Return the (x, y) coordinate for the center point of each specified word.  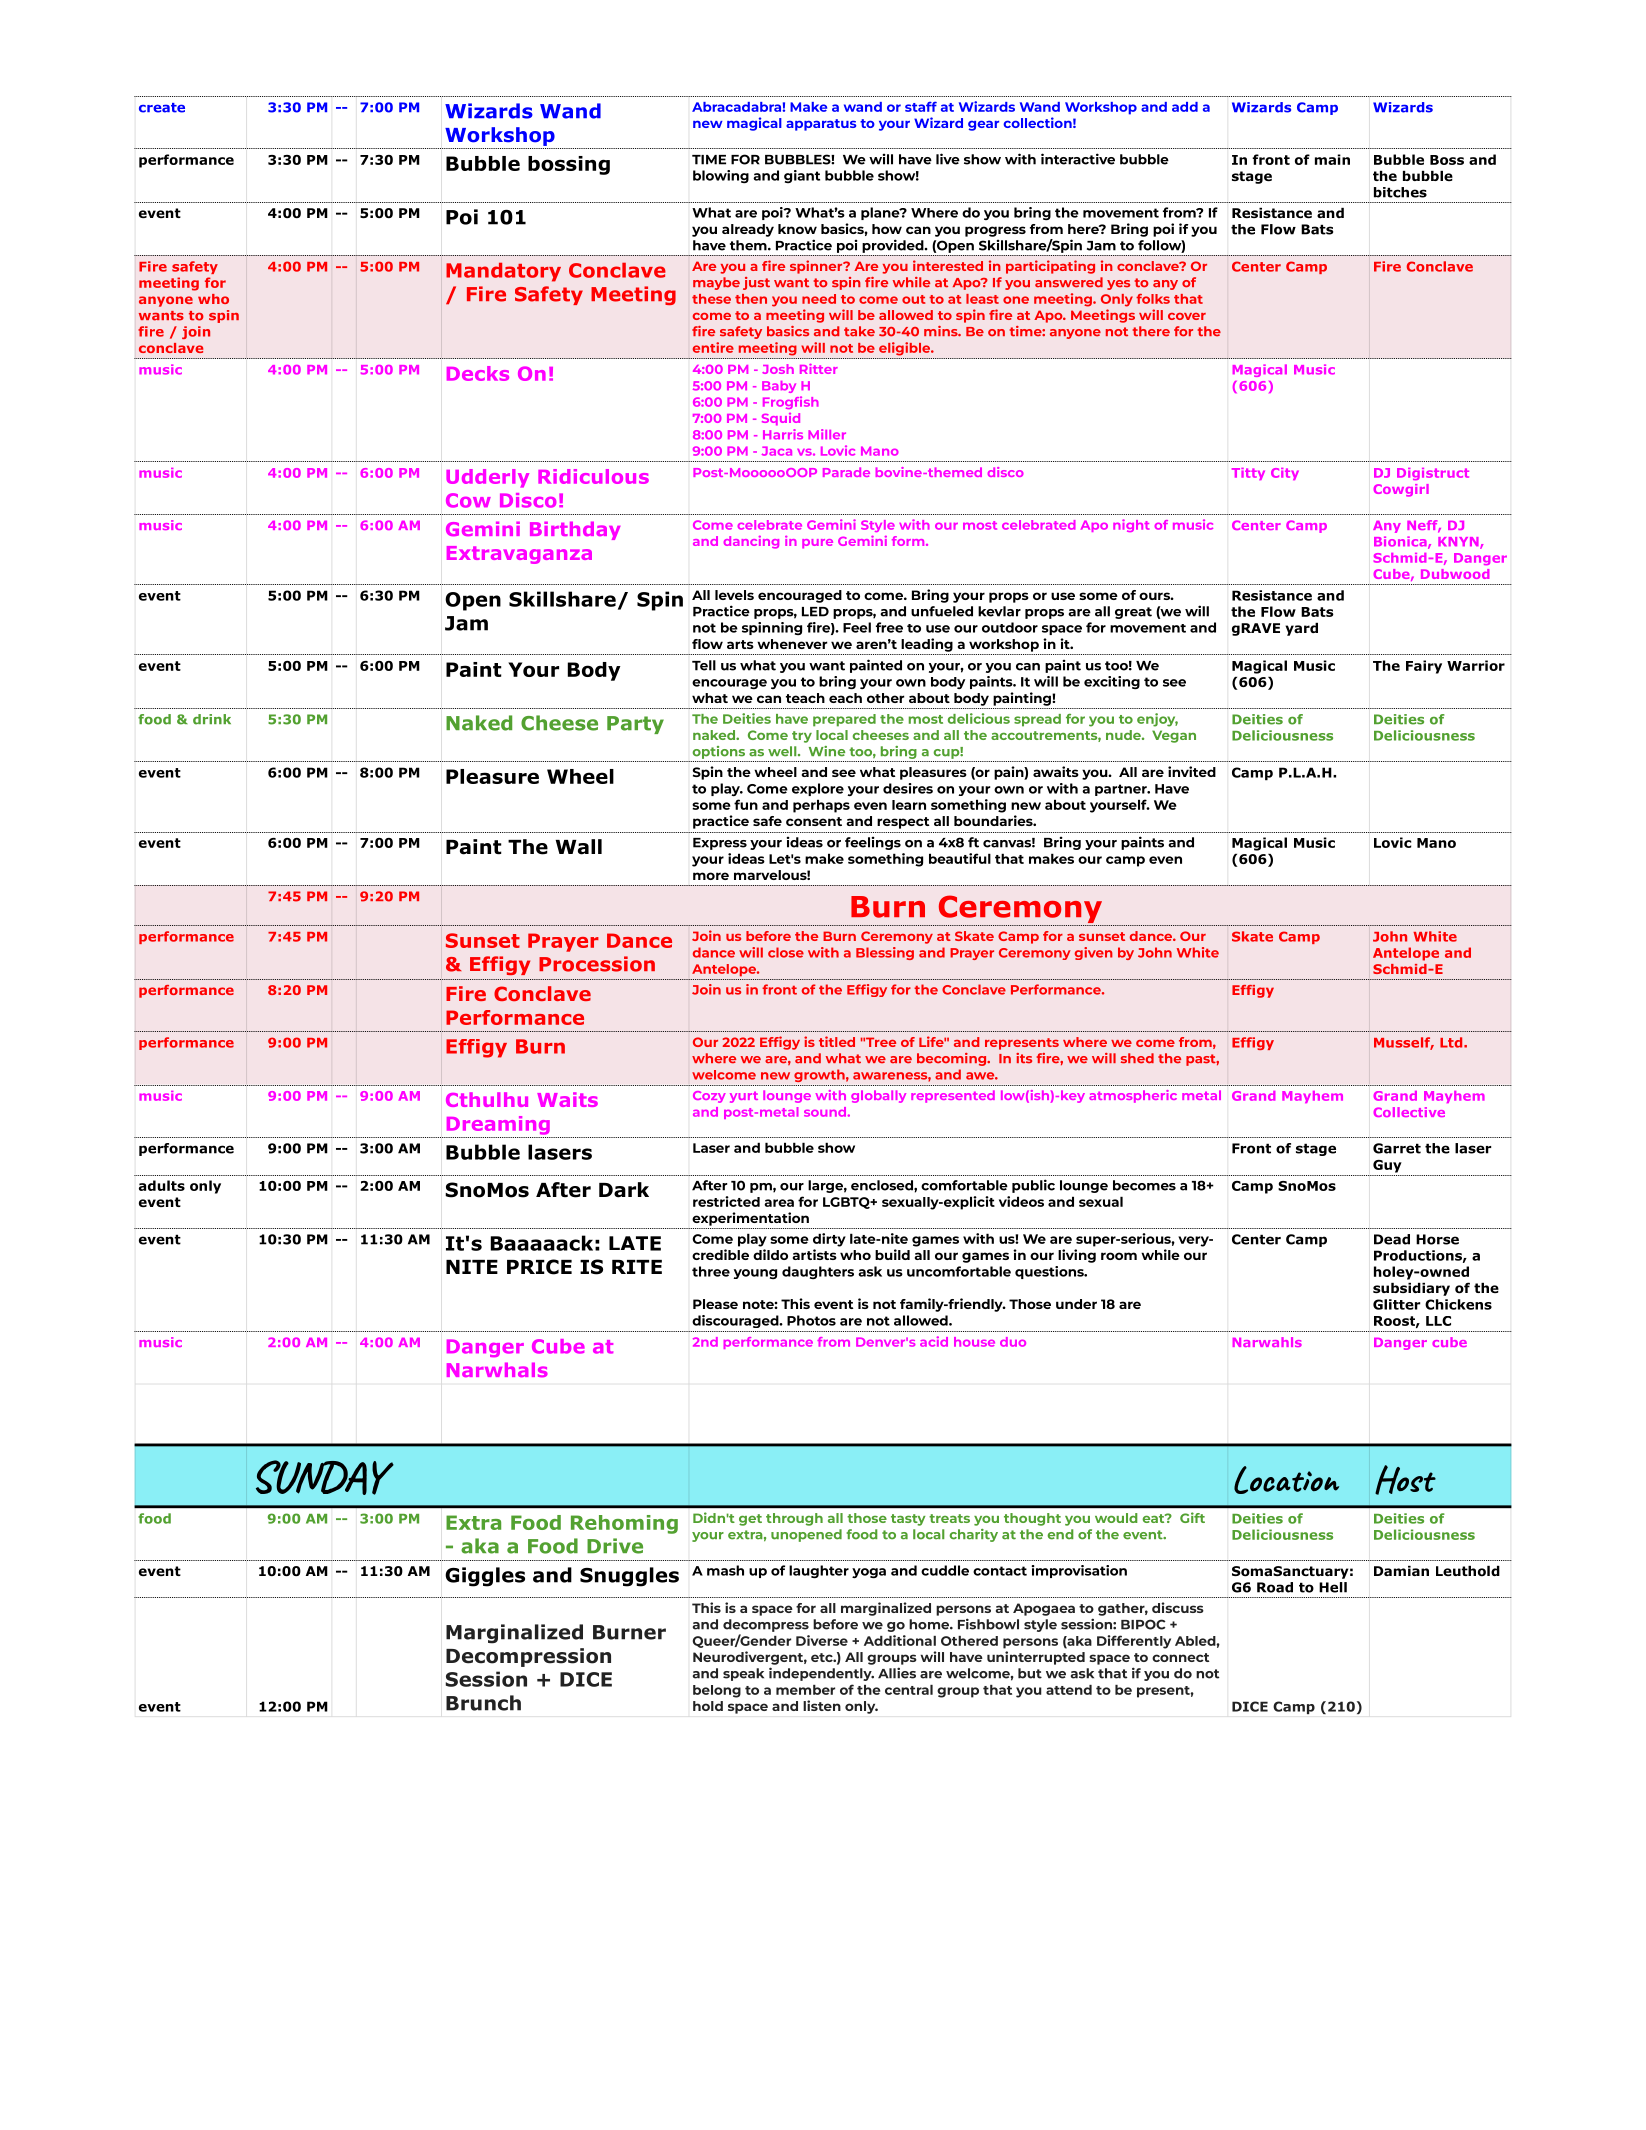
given (1094, 953)
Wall (578, 847)
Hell (1333, 1587)
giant (802, 176)
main (1332, 159)
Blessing (885, 953)
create (162, 108)
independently (821, 1674)
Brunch (483, 1703)
